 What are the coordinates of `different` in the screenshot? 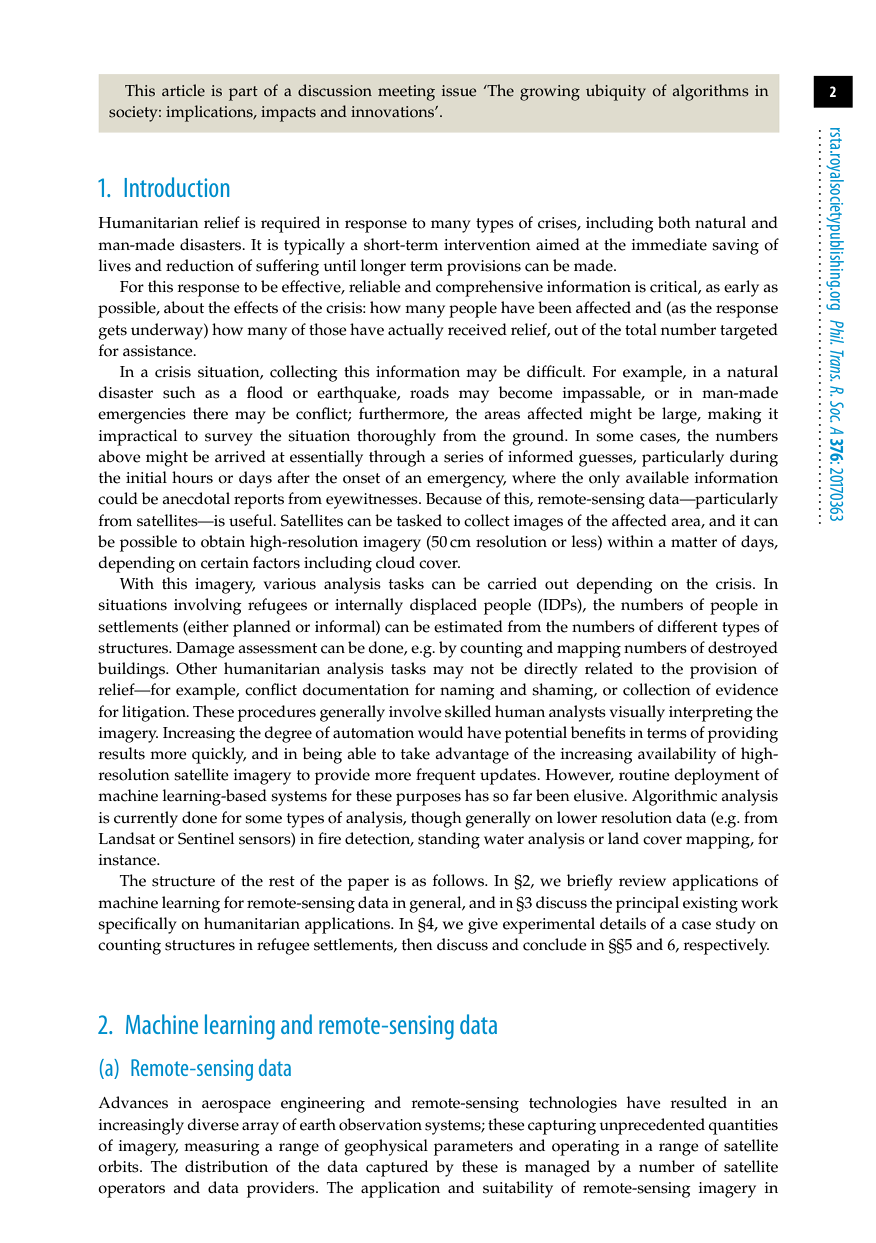 It's located at (687, 626).
